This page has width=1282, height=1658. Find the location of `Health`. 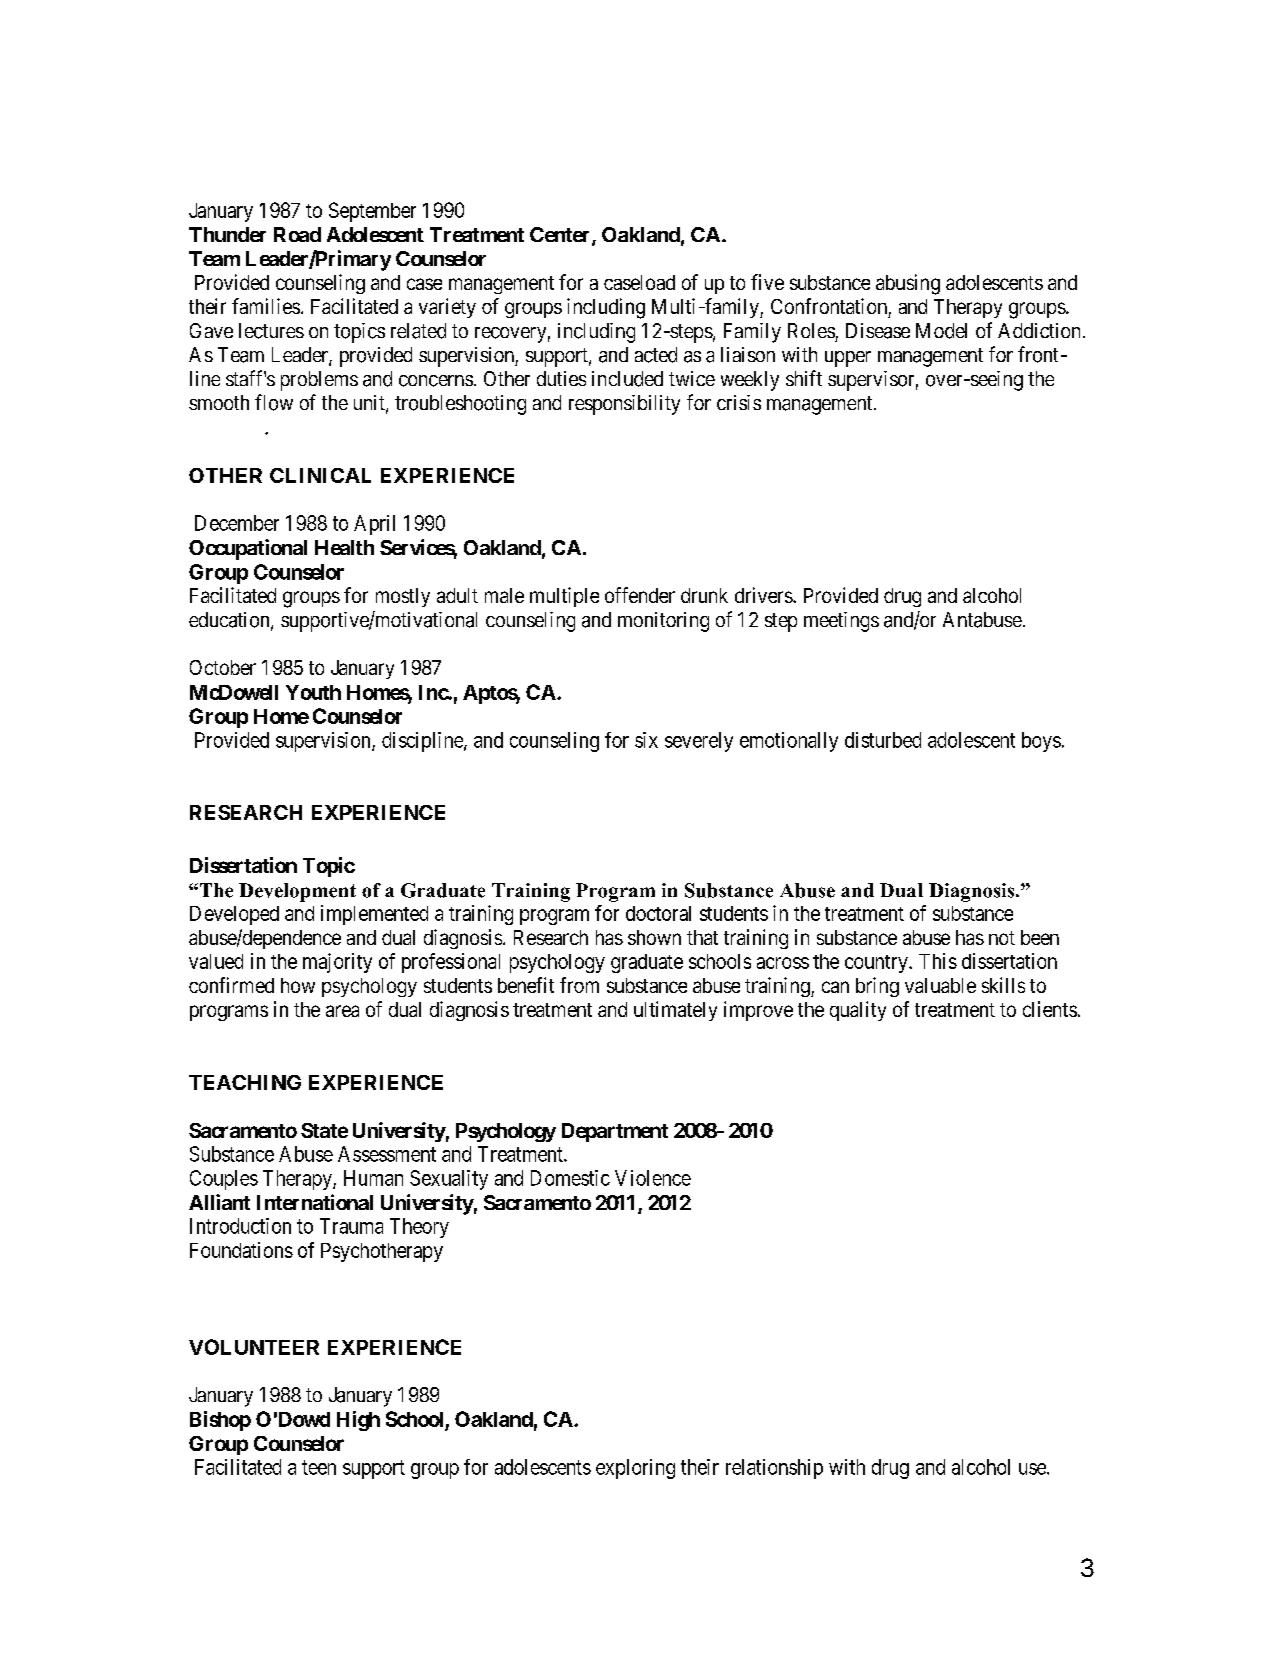

Health is located at coordinates (344, 547).
